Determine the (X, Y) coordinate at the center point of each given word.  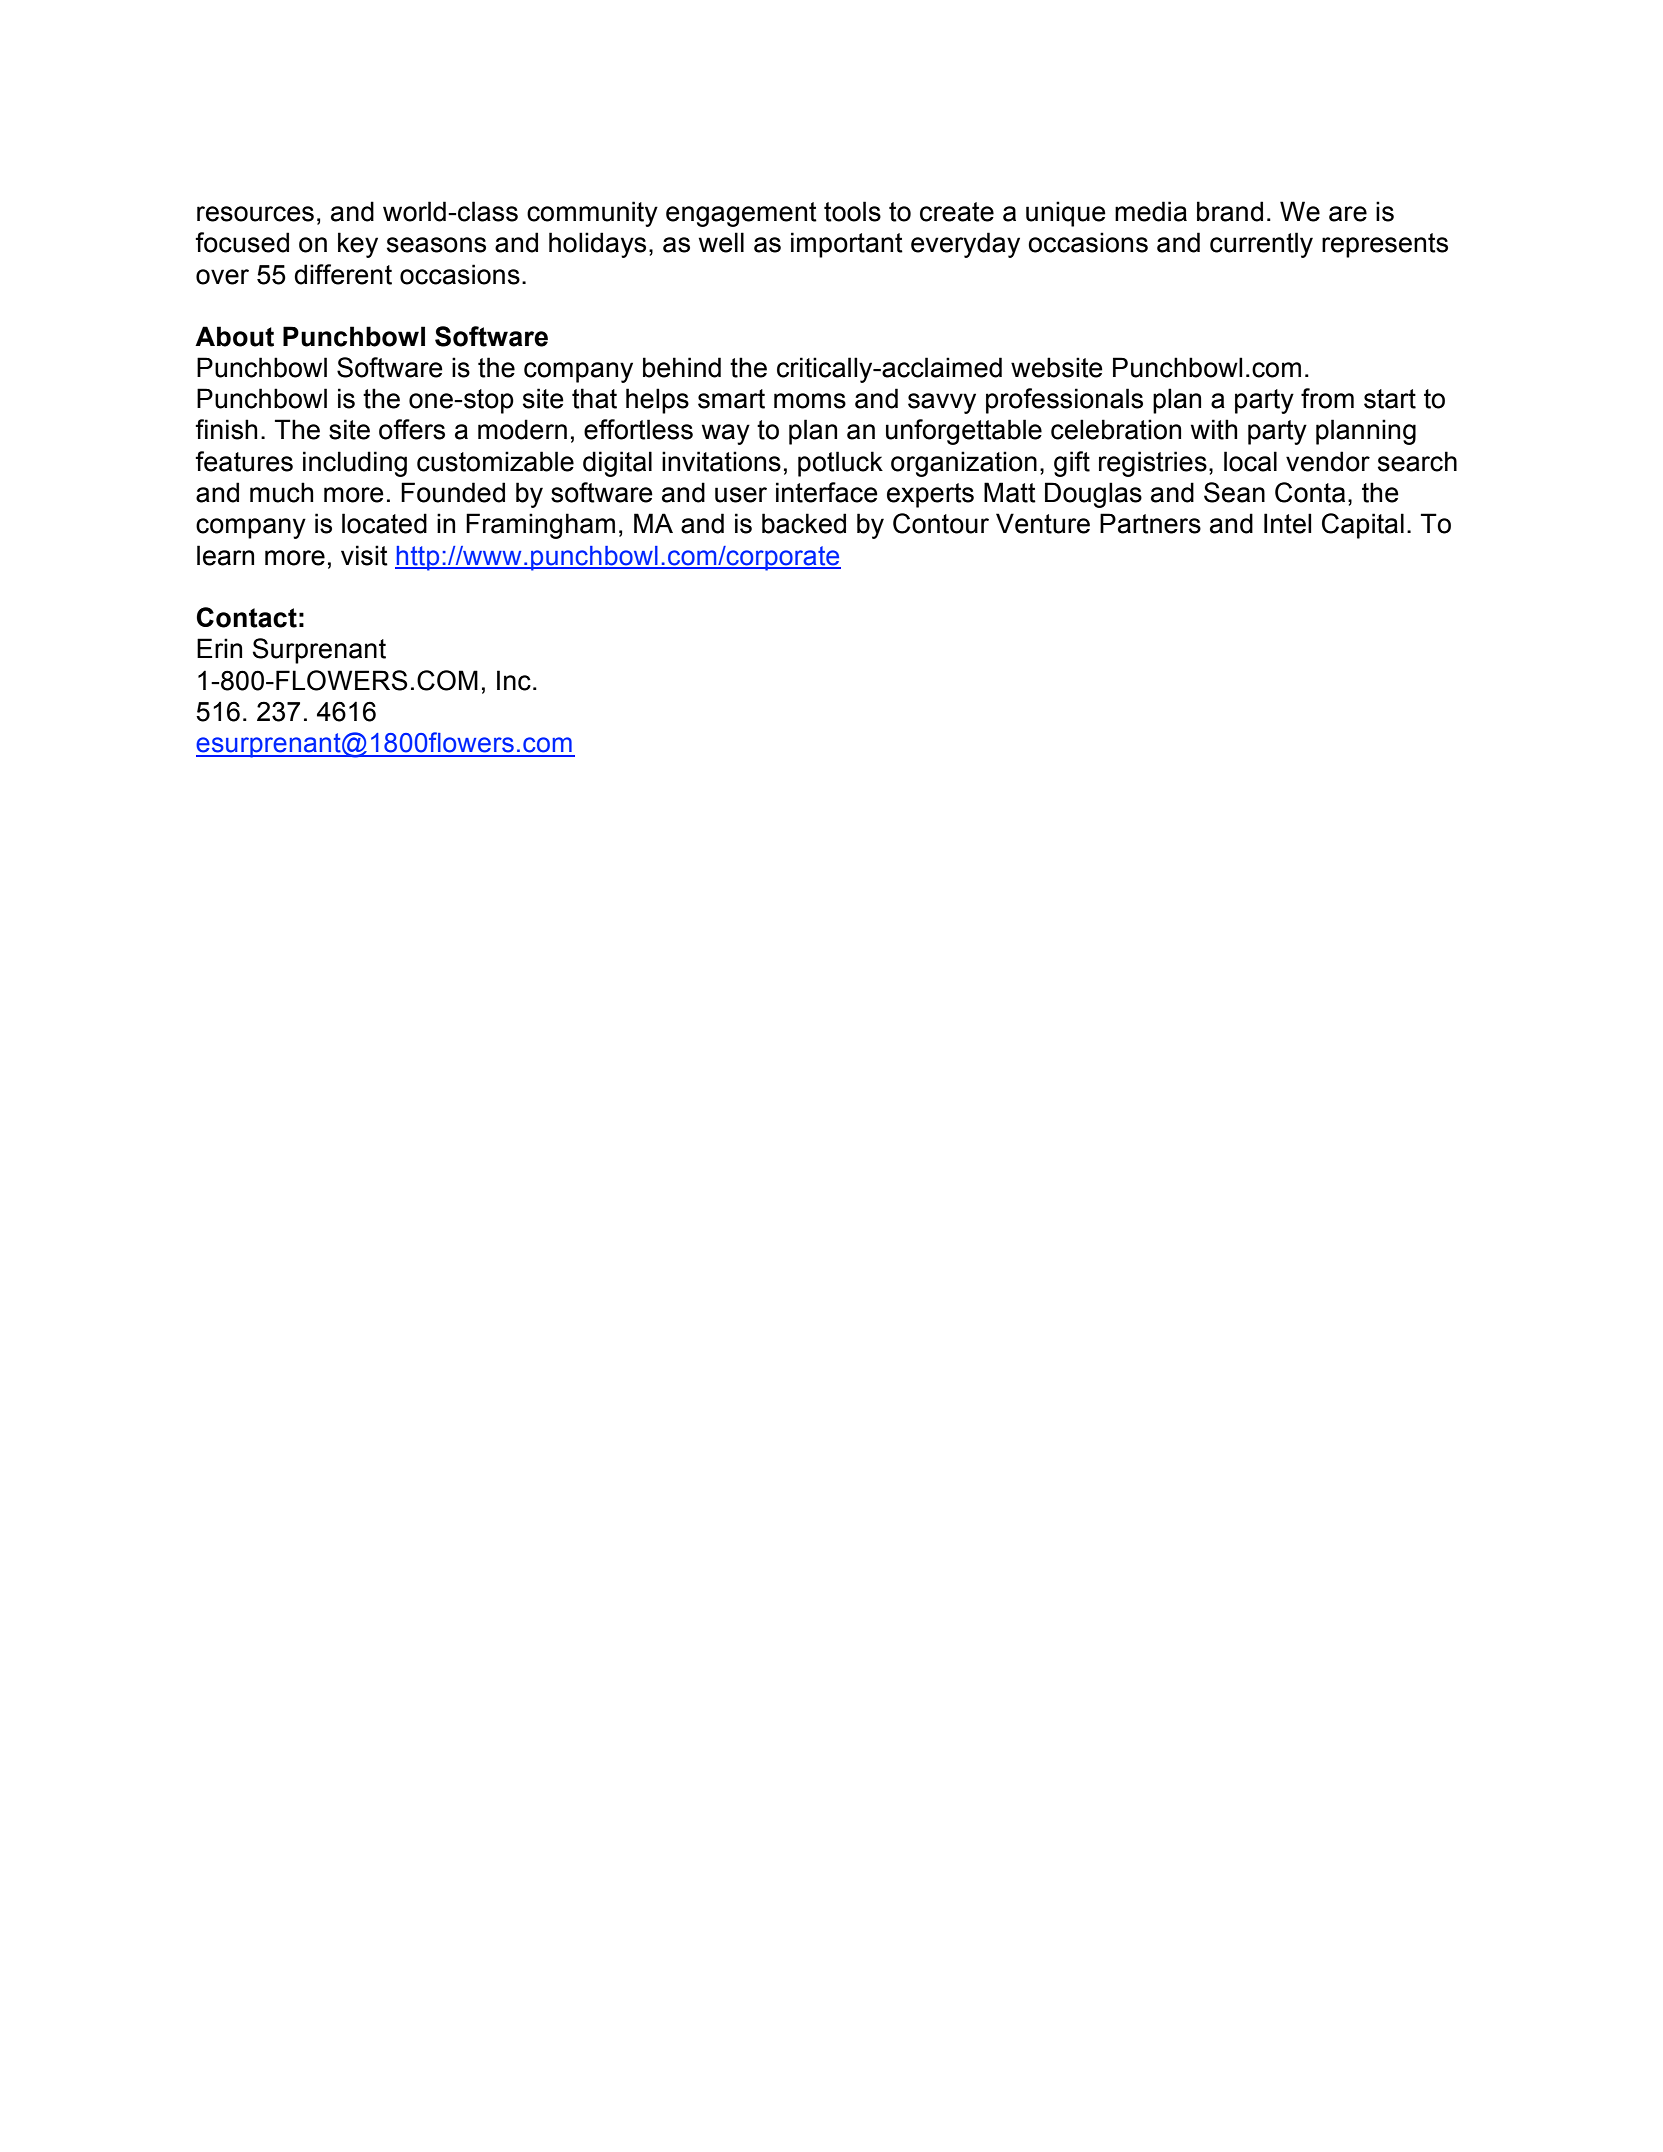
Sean (1234, 492)
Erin (219, 648)
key (358, 245)
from (1327, 398)
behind (682, 367)
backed (804, 523)
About (234, 336)
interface (827, 492)
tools (852, 211)
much (281, 492)
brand (1230, 211)
